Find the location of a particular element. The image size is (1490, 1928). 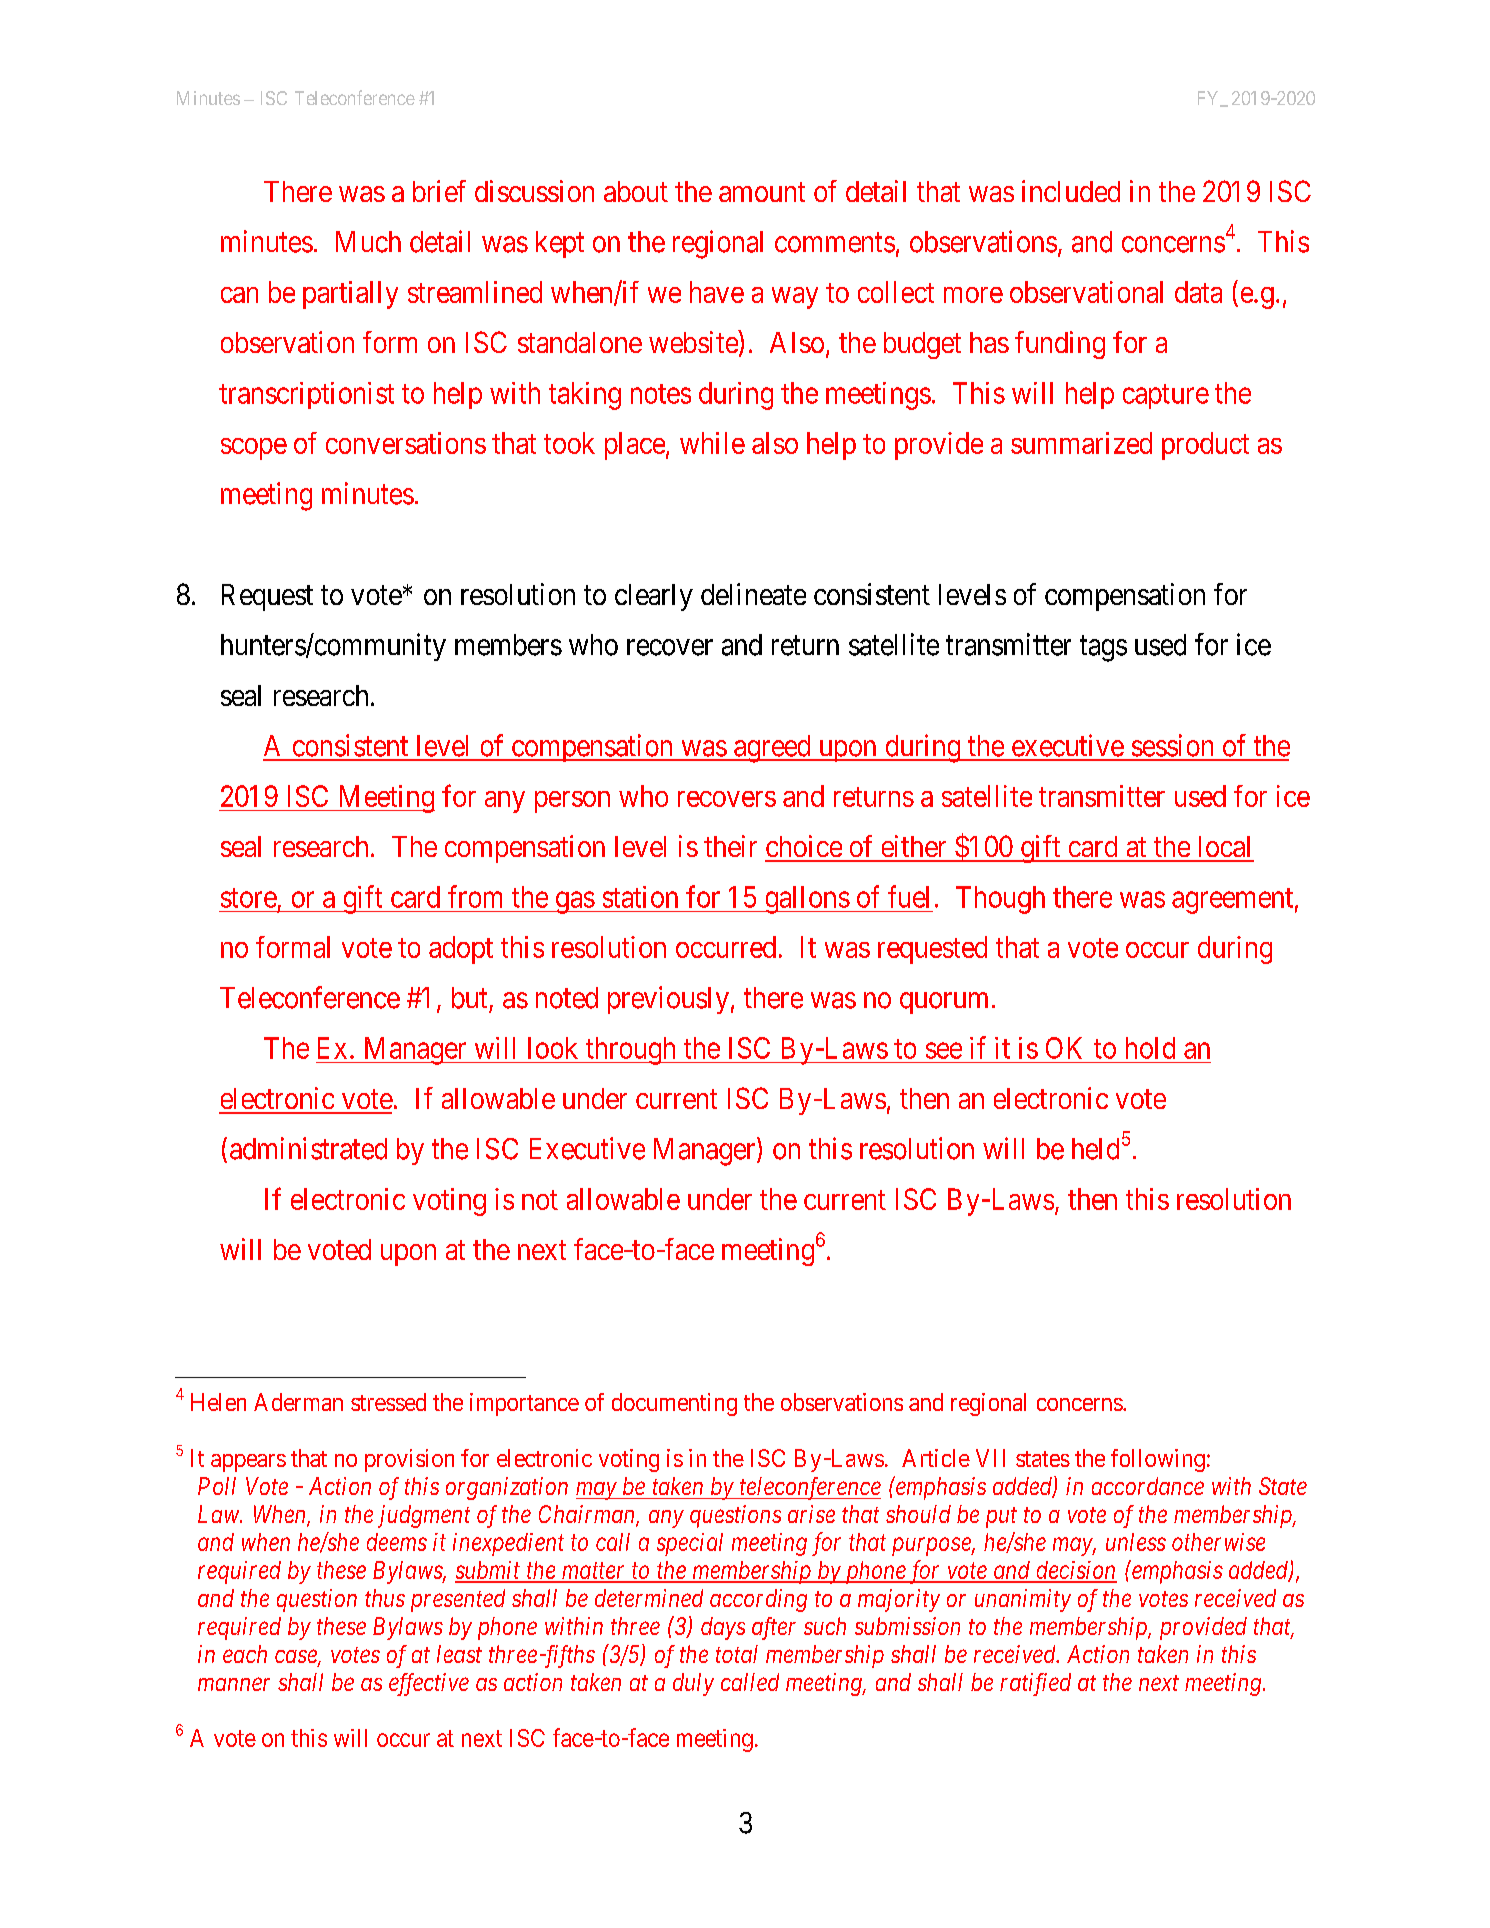

Much is located at coordinates (368, 242).
